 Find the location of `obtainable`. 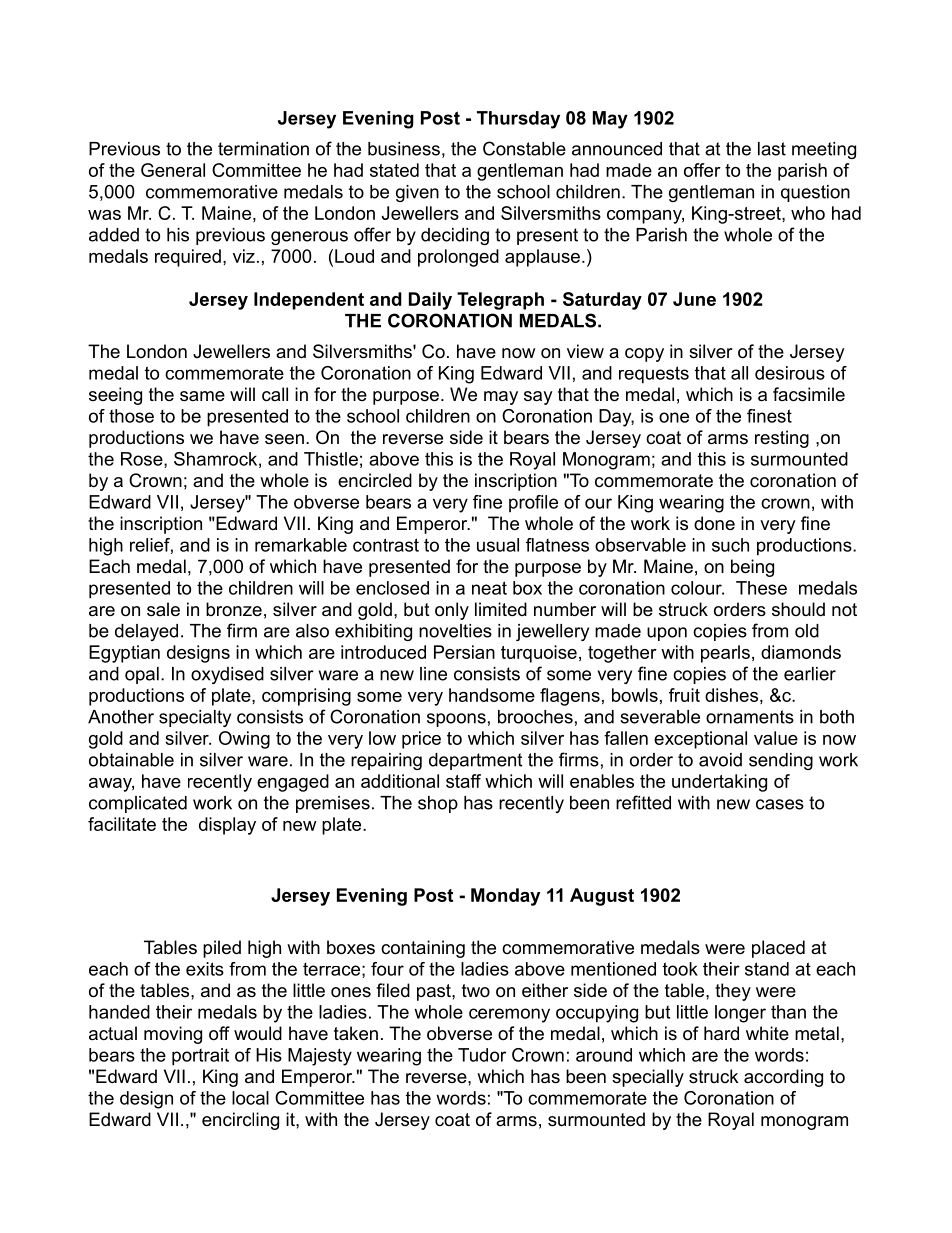

obtainable is located at coordinates (131, 760).
